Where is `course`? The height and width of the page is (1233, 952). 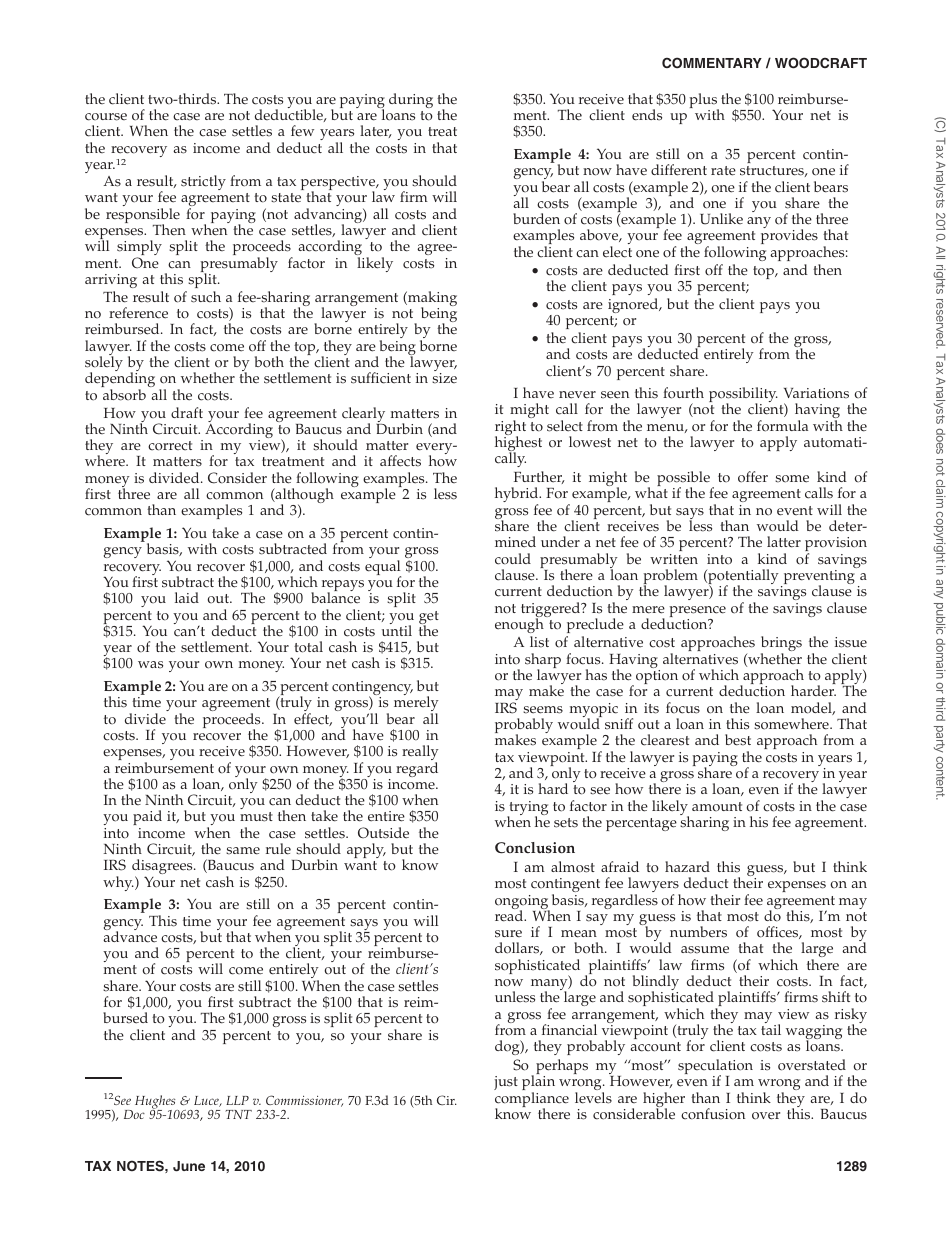
course is located at coordinates (106, 117).
